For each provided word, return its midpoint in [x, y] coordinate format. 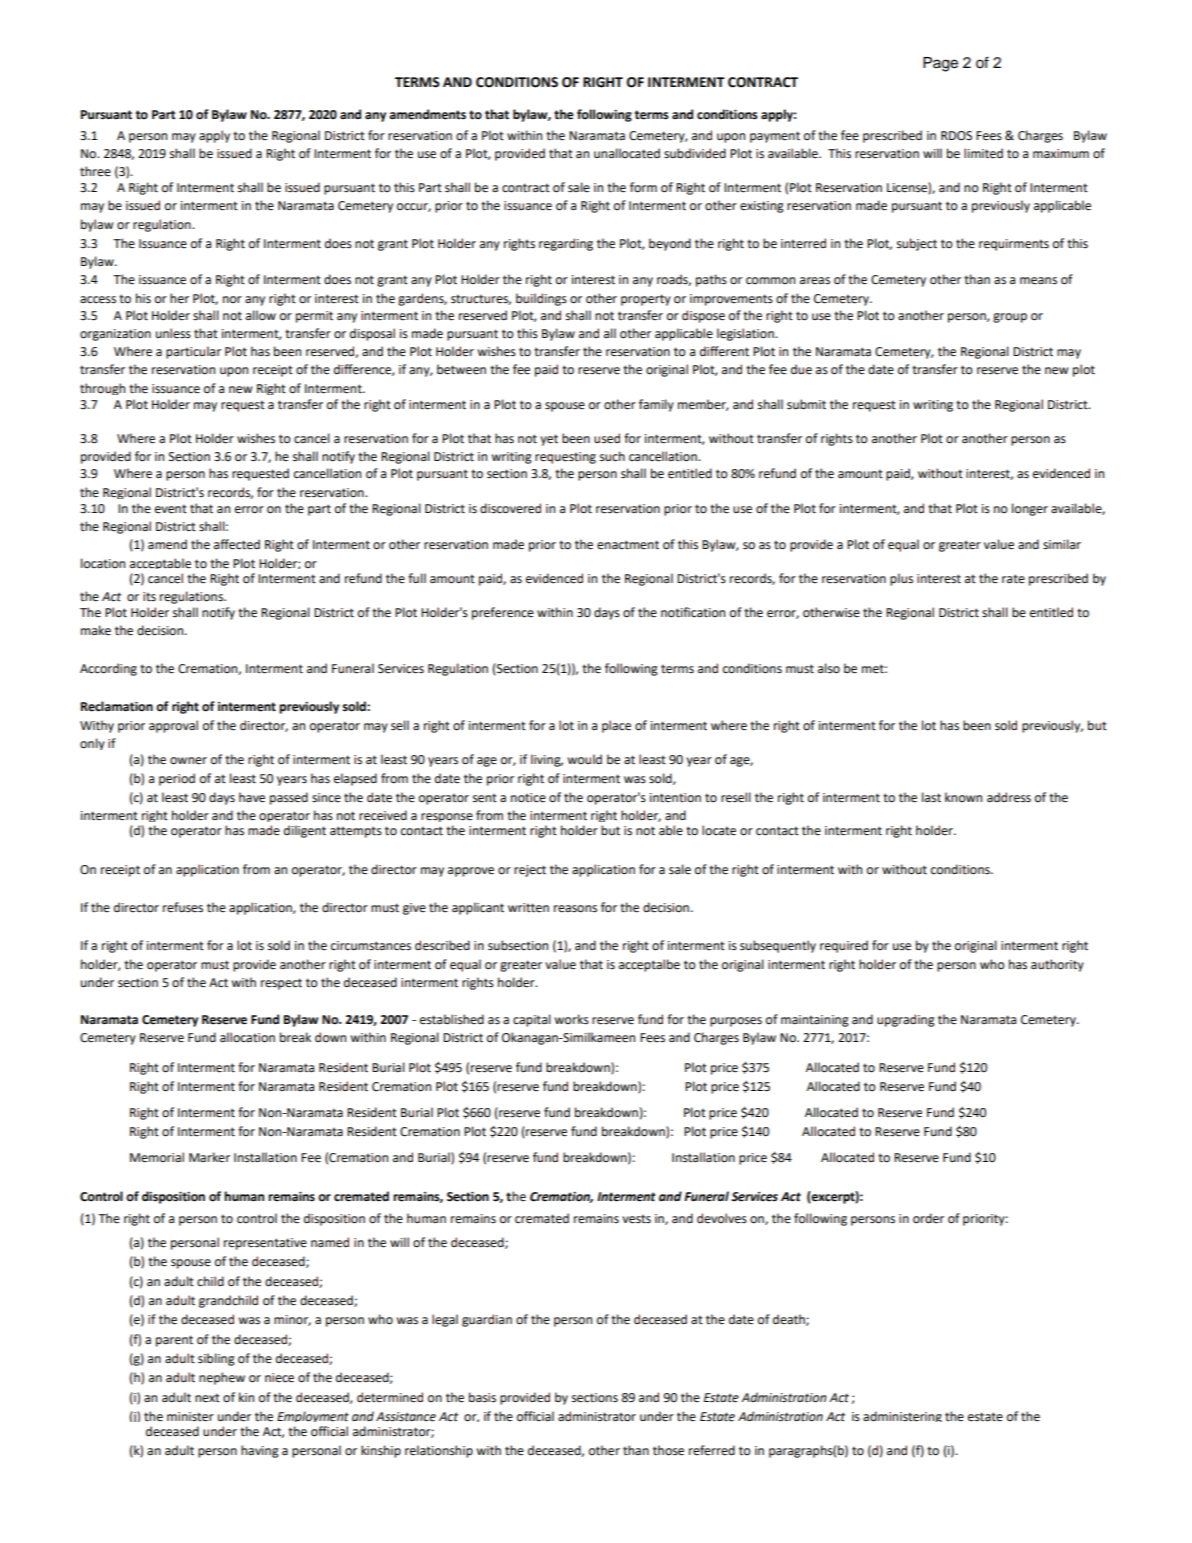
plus [901, 579]
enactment [628, 545]
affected [237, 544]
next [207, 1398]
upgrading [906, 1020]
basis [482, 1397]
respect [281, 984]
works [572, 1019]
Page [940, 64]
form [643, 187]
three [95, 171]
